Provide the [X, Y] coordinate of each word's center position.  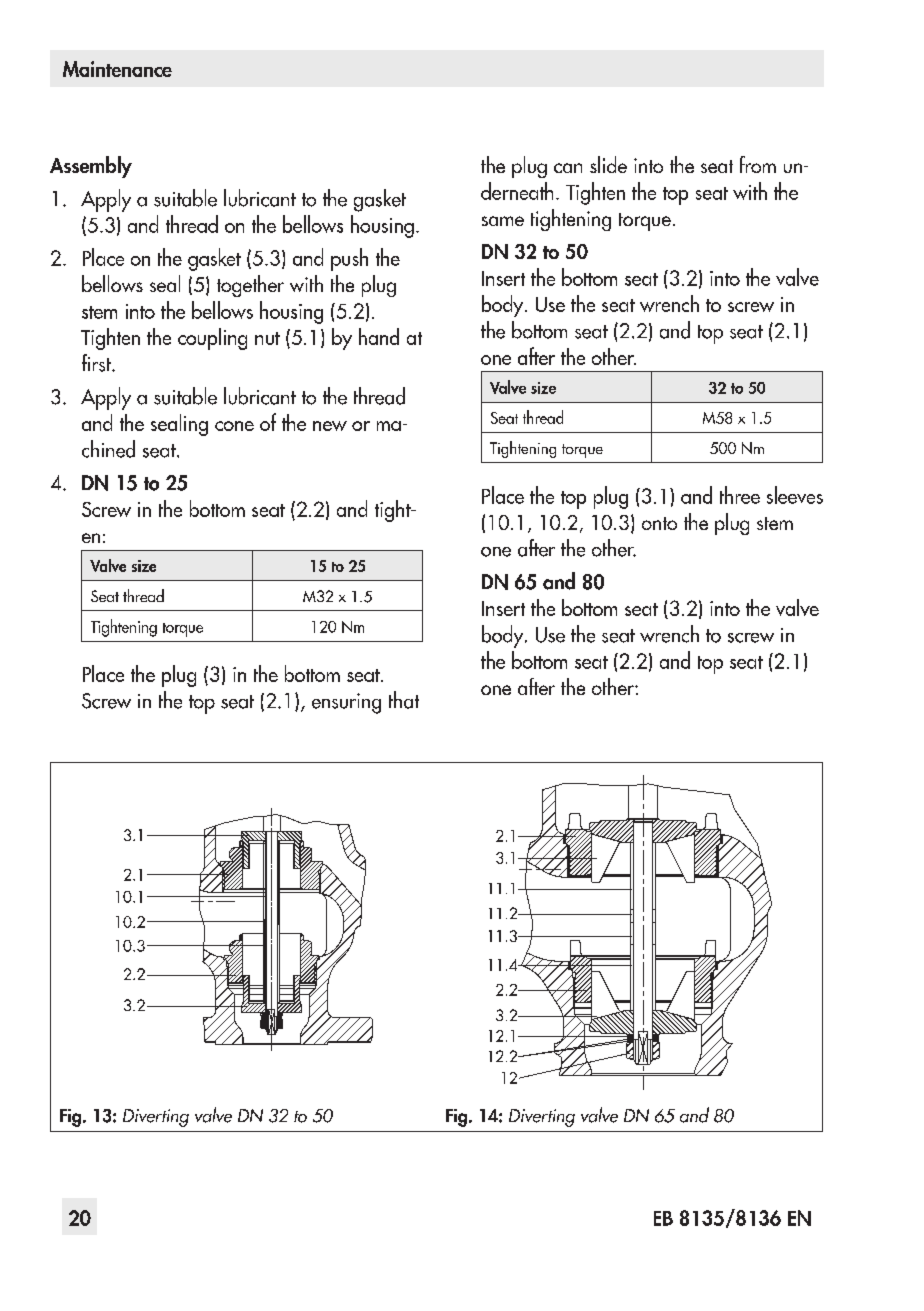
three [740, 495]
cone [234, 426]
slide [608, 164]
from [758, 164]
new [330, 426]
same [503, 221]
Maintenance [117, 69]
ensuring [346, 703]
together [250, 286]
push [349, 259]
